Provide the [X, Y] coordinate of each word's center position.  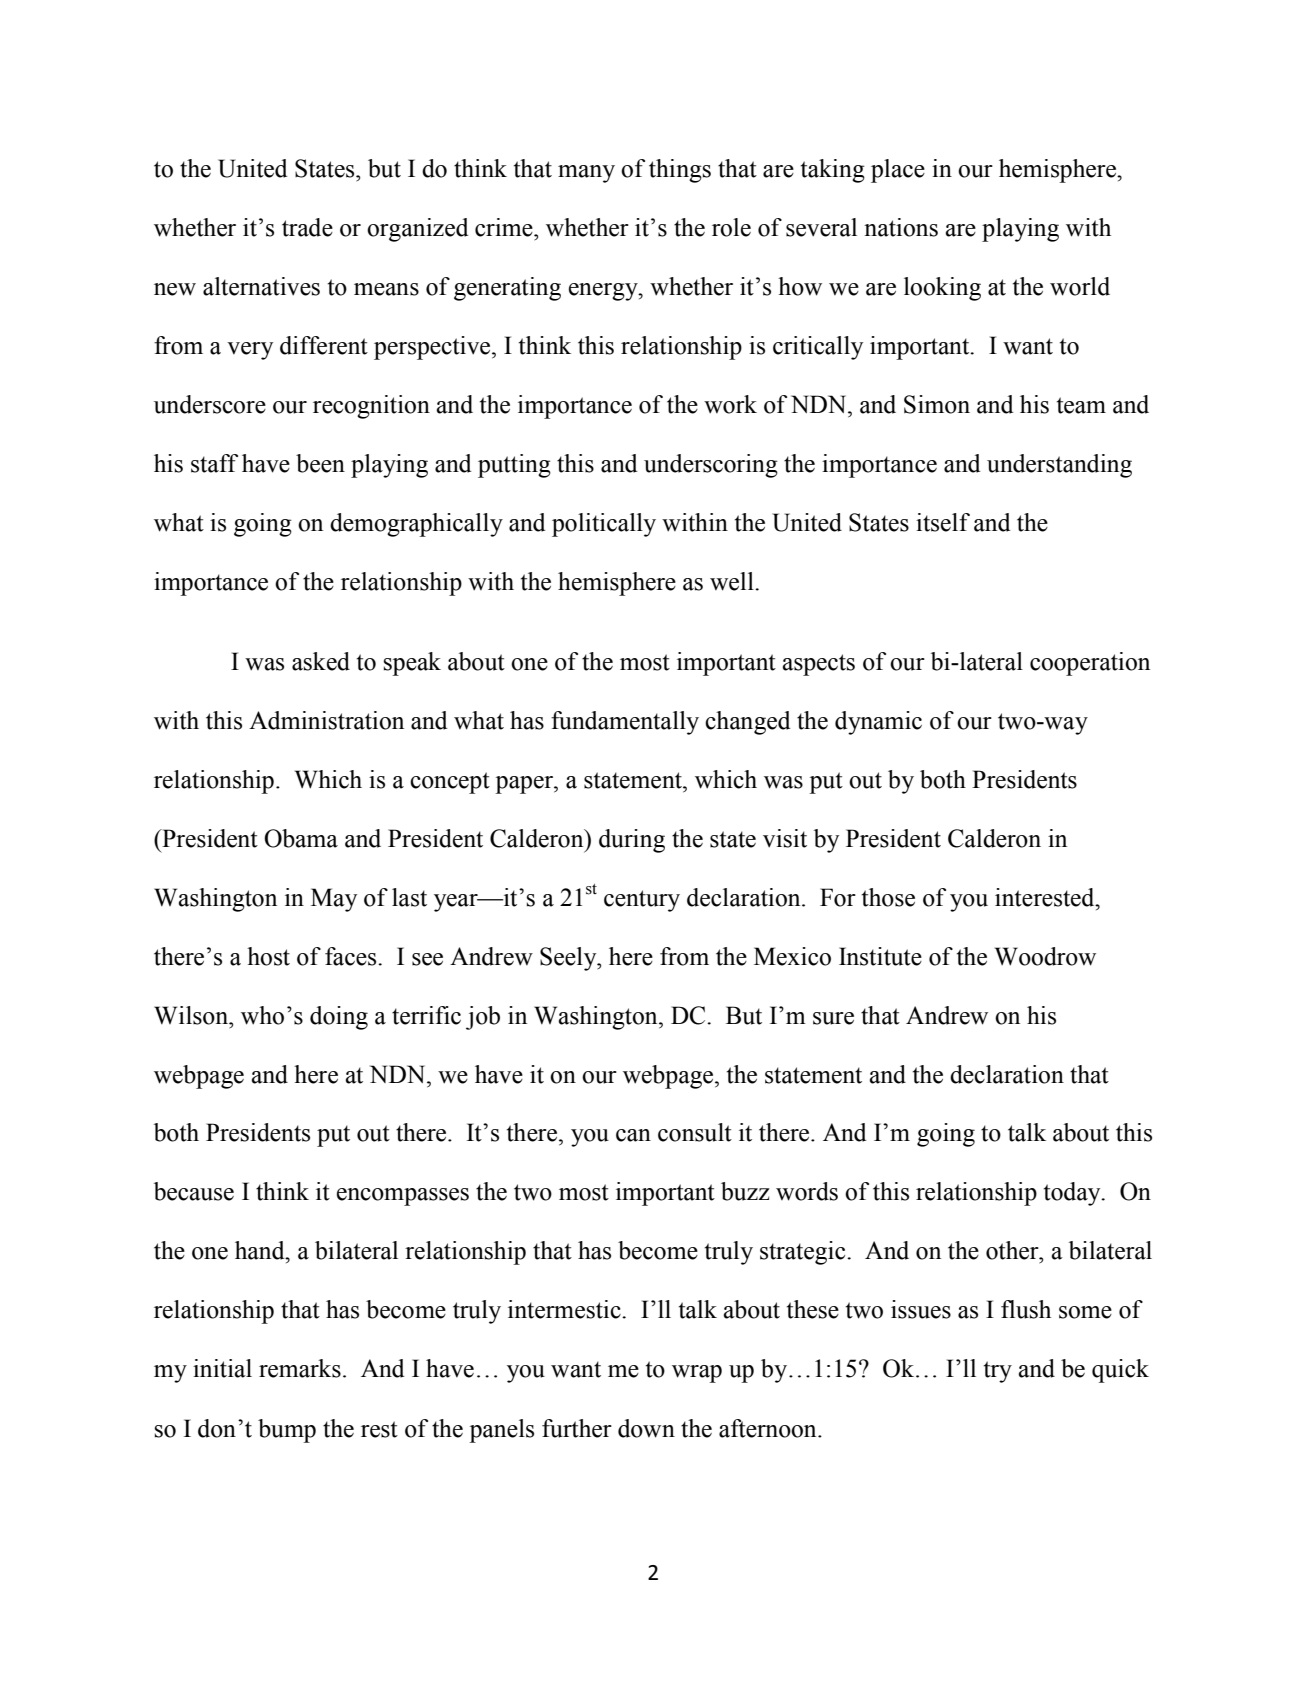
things [680, 171]
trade [307, 227]
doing [339, 1018]
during [632, 841]
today [1073, 1194]
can [633, 1135]
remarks [300, 1368]
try [998, 1372]
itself [943, 522]
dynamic [878, 723]
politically [604, 525]
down [646, 1428]
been [320, 463]
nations [901, 227]
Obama [301, 838]
